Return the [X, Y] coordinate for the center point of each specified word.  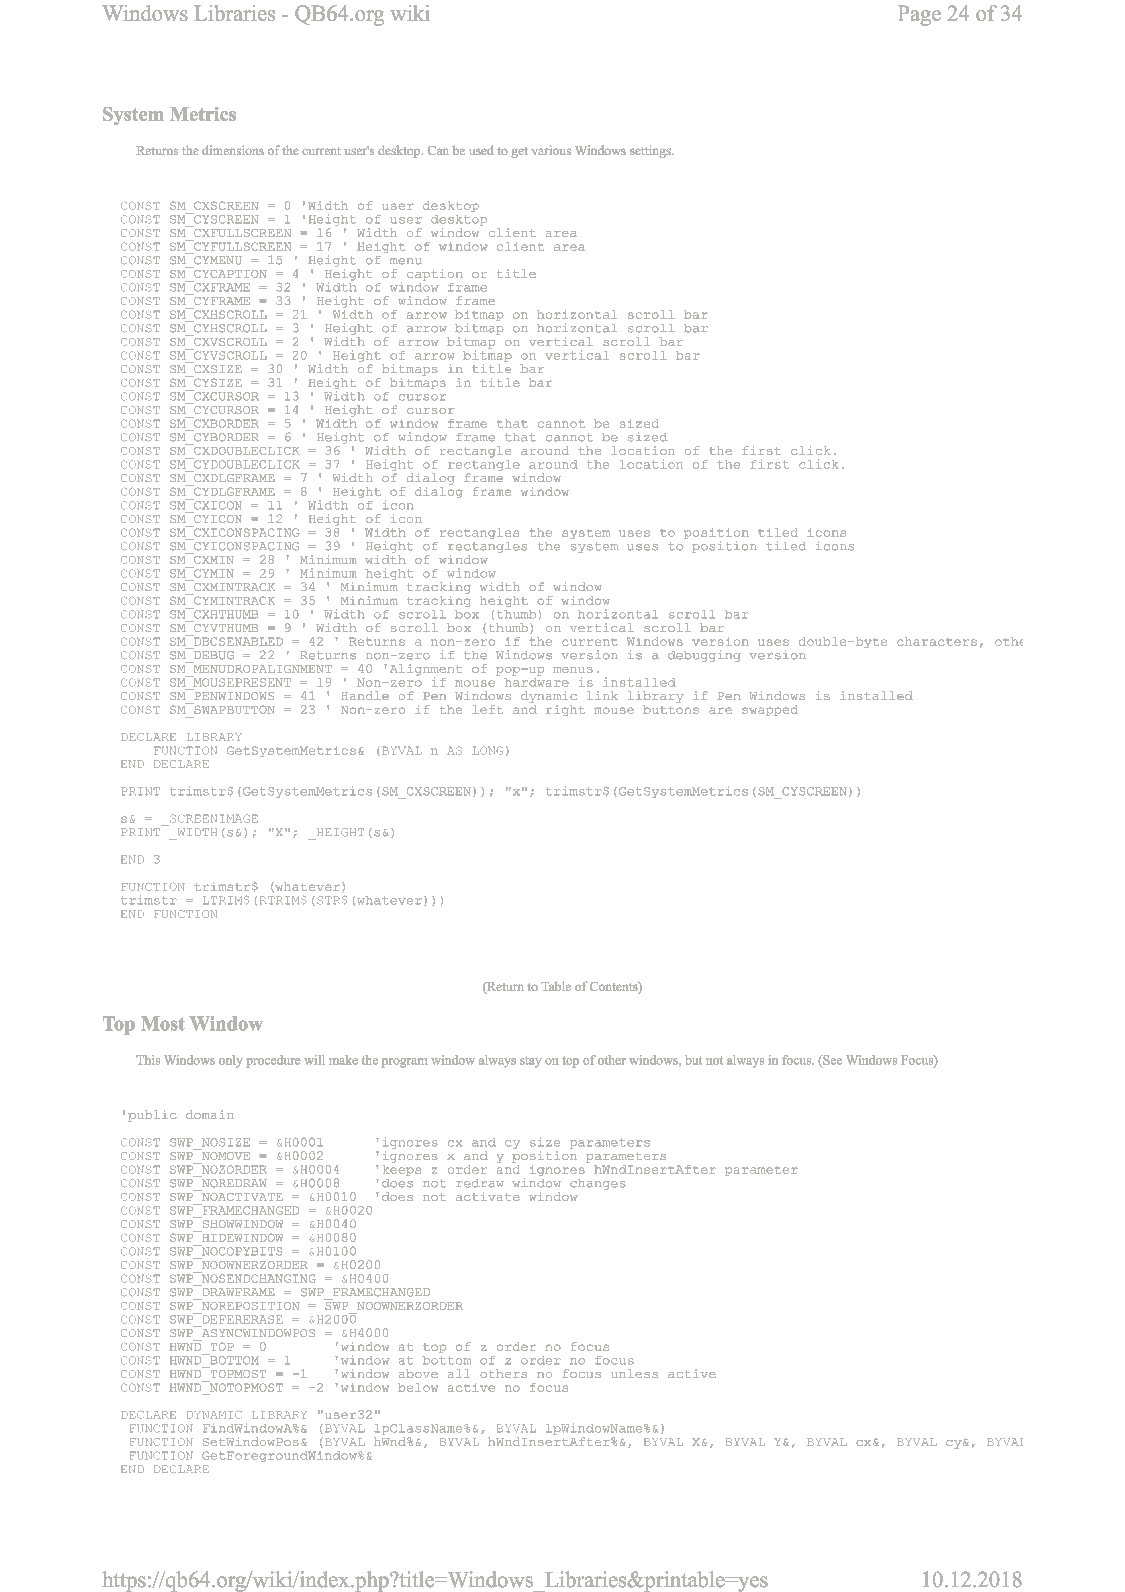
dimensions [233, 150]
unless [634, 1373]
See [831, 1061]
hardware [536, 681]
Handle [365, 695]
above [418, 1373]
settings [651, 151]
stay [531, 1062]
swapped [770, 710]
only [231, 1061]
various [551, 150]
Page [919, 15]
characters [937, 641]
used [481, 150]
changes [598, 1184]
